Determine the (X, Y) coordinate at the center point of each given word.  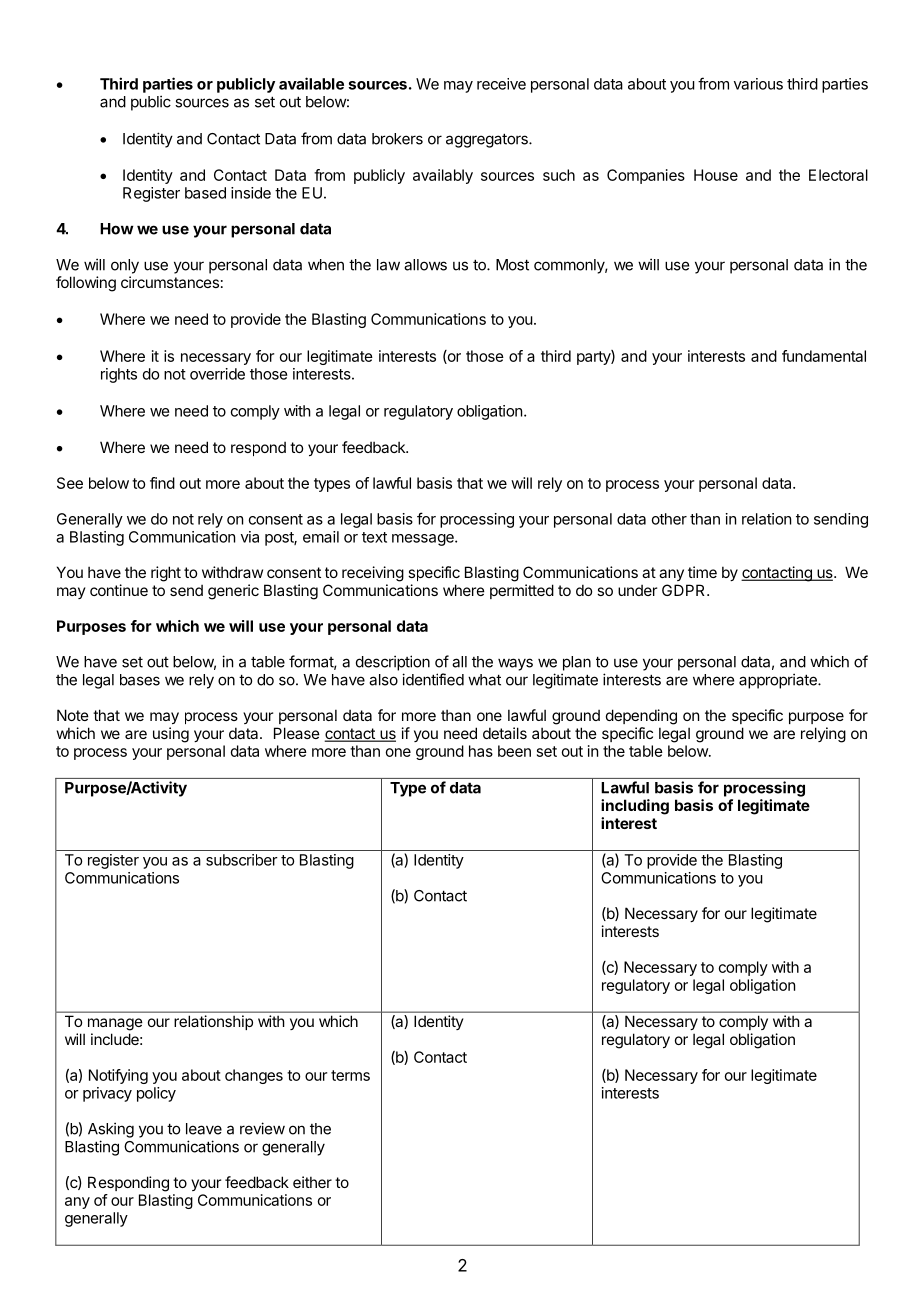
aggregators (488, 140)
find (162, 483)
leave (204, 1129)
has (481, 751)
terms (350, 1075)
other (669, 519)
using (171, 735)
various (758, 84)
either (312, 1182)
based (205, 193)
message (424, 540)
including (635, 807)
